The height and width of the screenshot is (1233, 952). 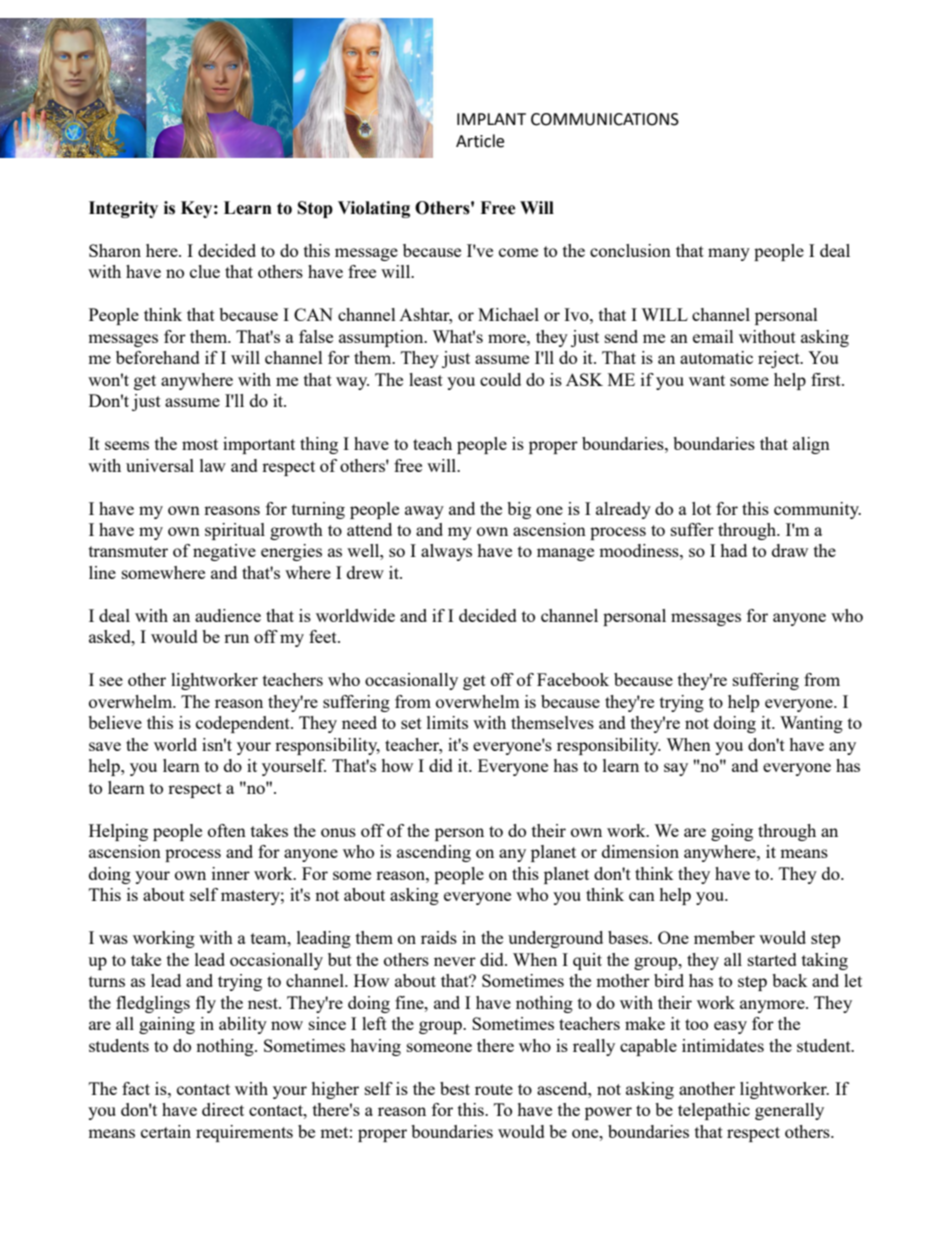 I want to click on could, so click(x=500, y=379).
